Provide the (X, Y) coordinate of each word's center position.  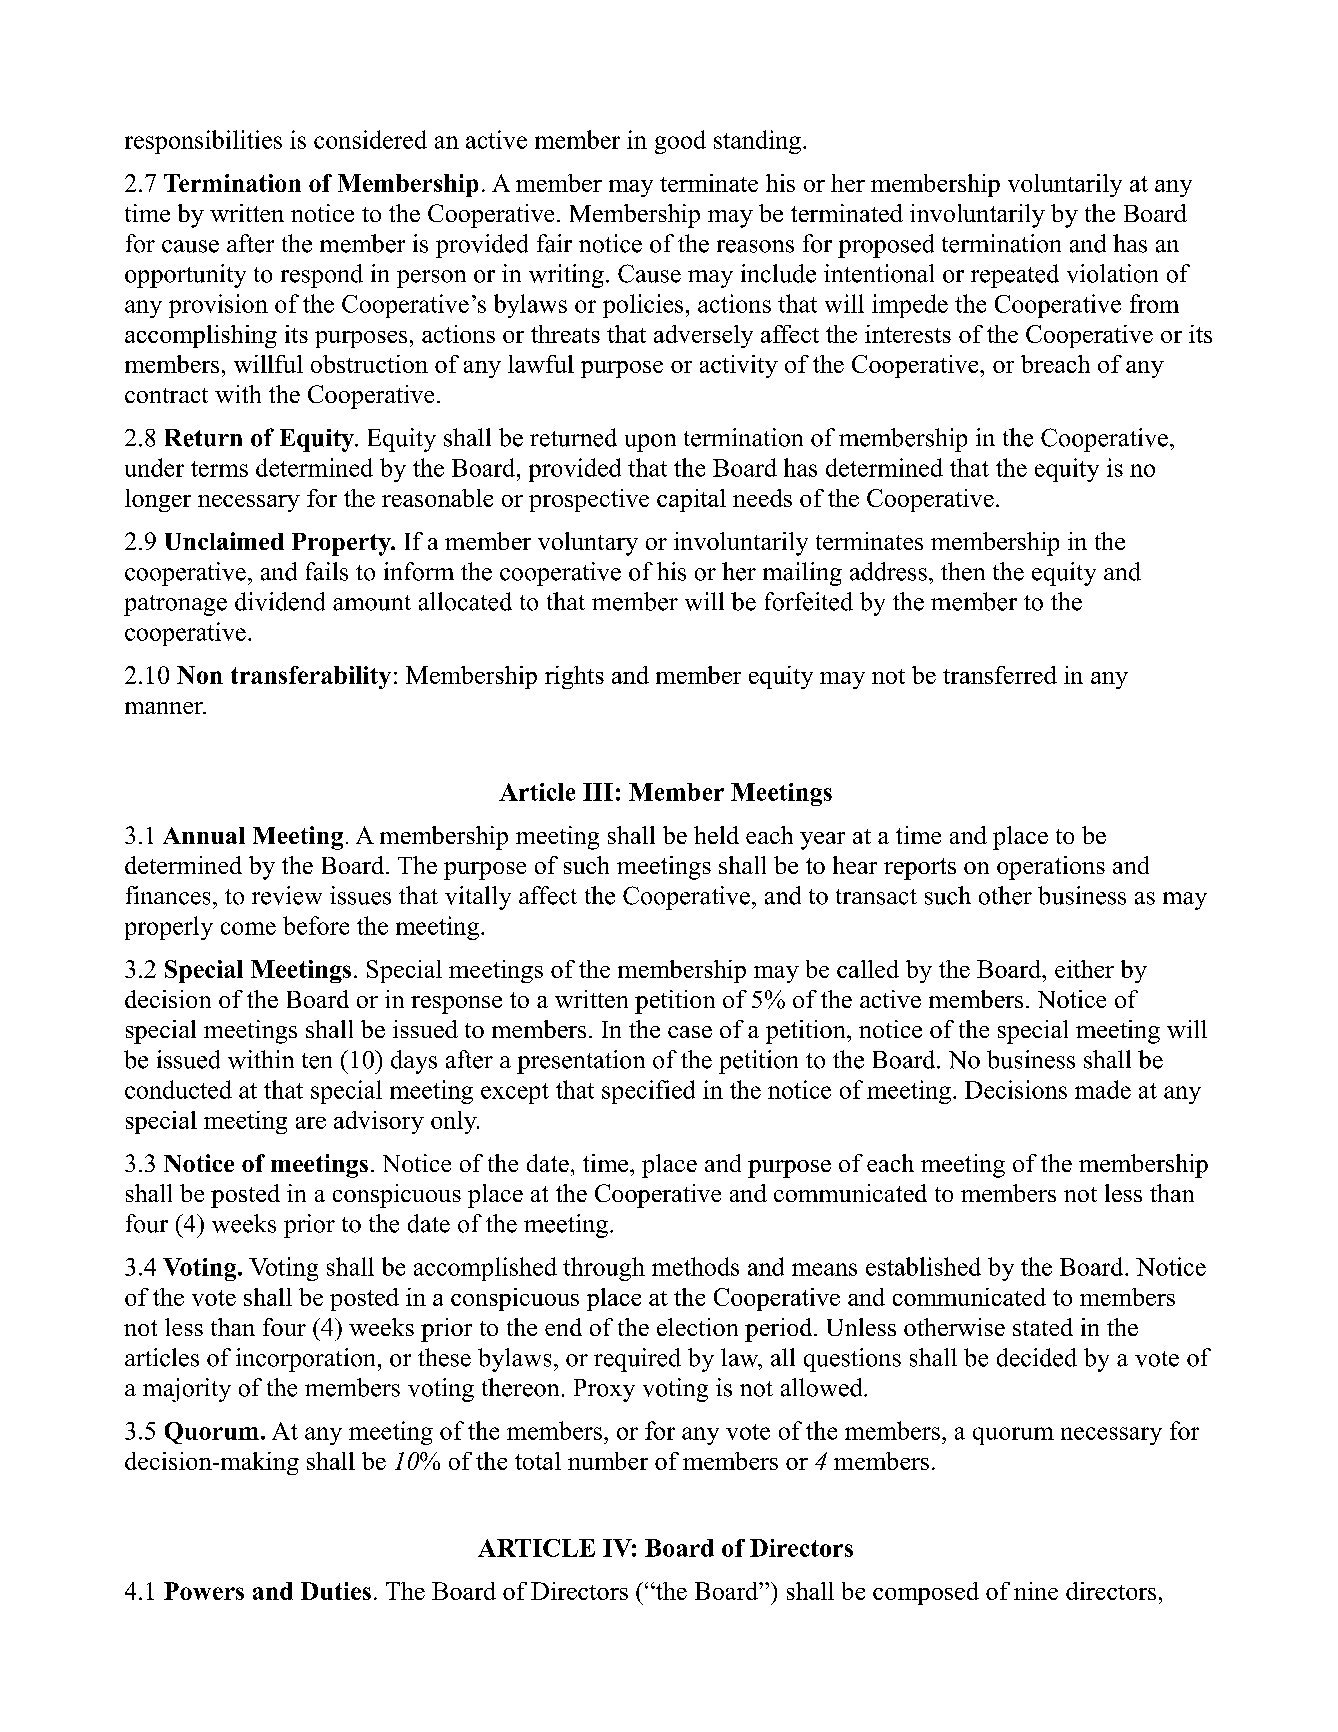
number (608, 1461)
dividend (280, 601)
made (1103, 1089)
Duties (336, 1591)
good (680, 142)
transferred (1000, 675)
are (311, 1123)
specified (648, 1092)
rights (574, 677)
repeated (1015, 276)
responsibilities (203, 142)
